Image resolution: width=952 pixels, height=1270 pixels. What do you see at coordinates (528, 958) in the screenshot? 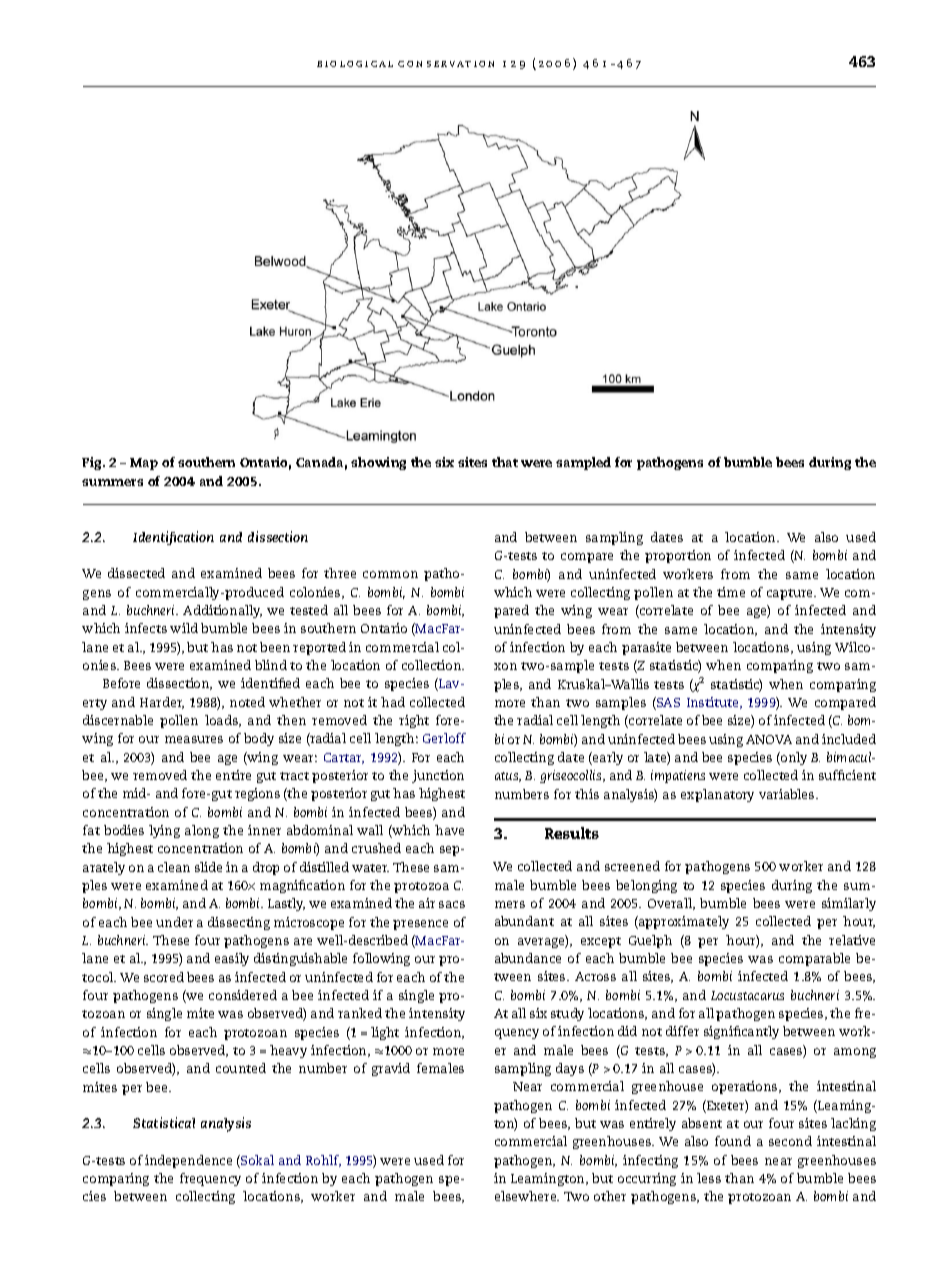
I see `abundance` at bounding box center [528, 958].
